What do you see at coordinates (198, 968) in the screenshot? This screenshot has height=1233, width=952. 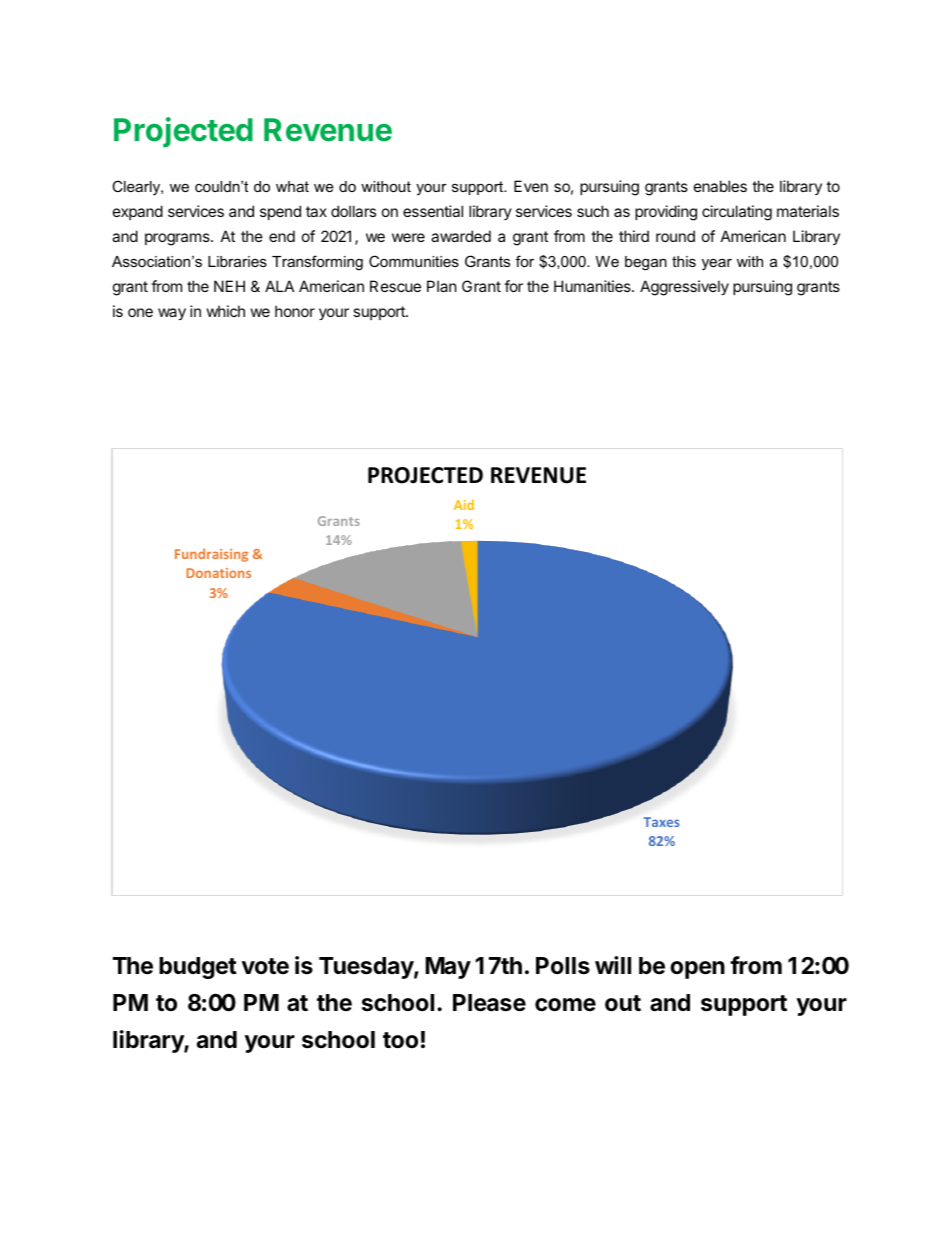 I see `budget` at bounding box center [198, 968].
